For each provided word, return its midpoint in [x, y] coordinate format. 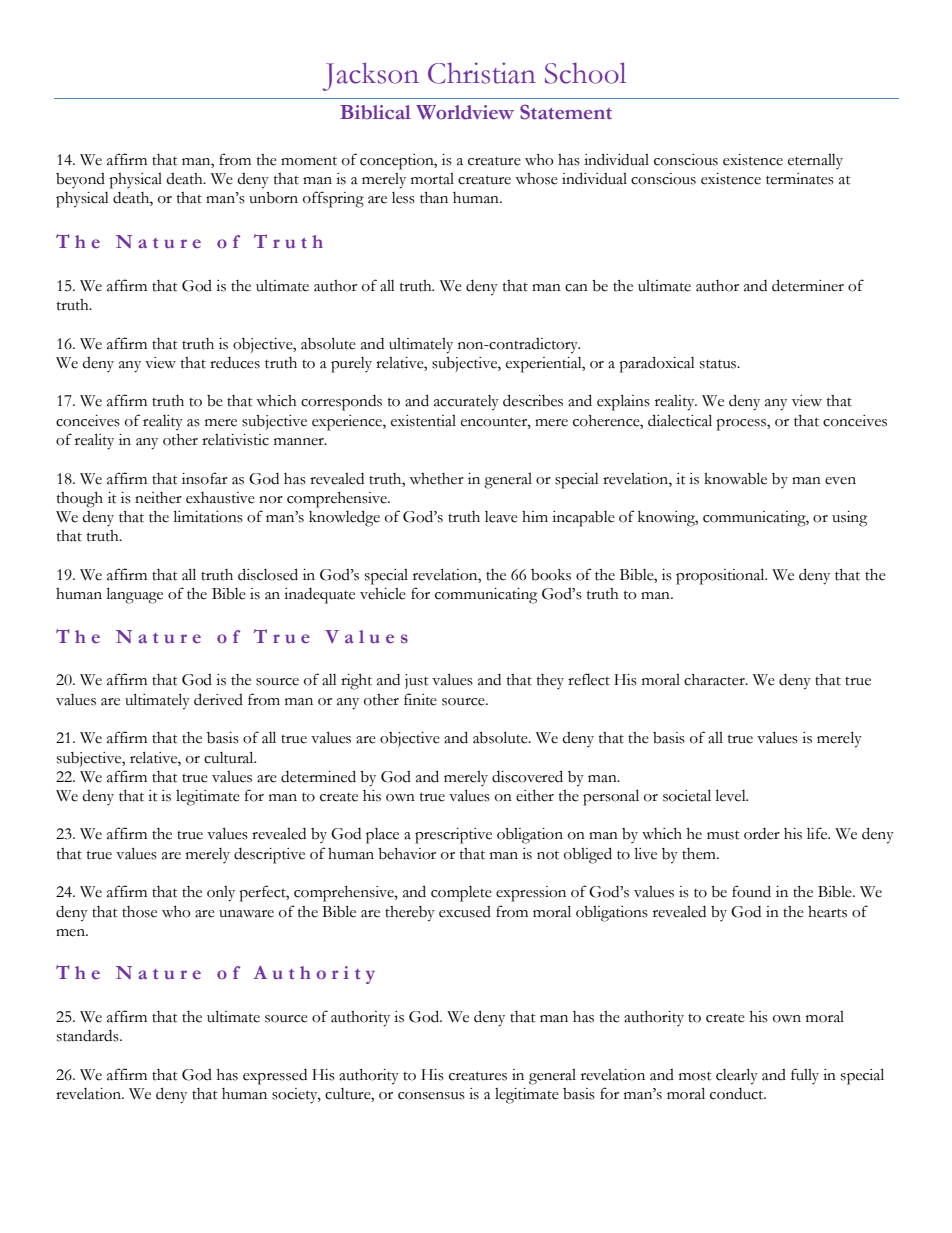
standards [89, 1036]
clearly [737, 1076]
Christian [482, 73]
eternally [815, 161]
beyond [80, 180]
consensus [431, 1096]
